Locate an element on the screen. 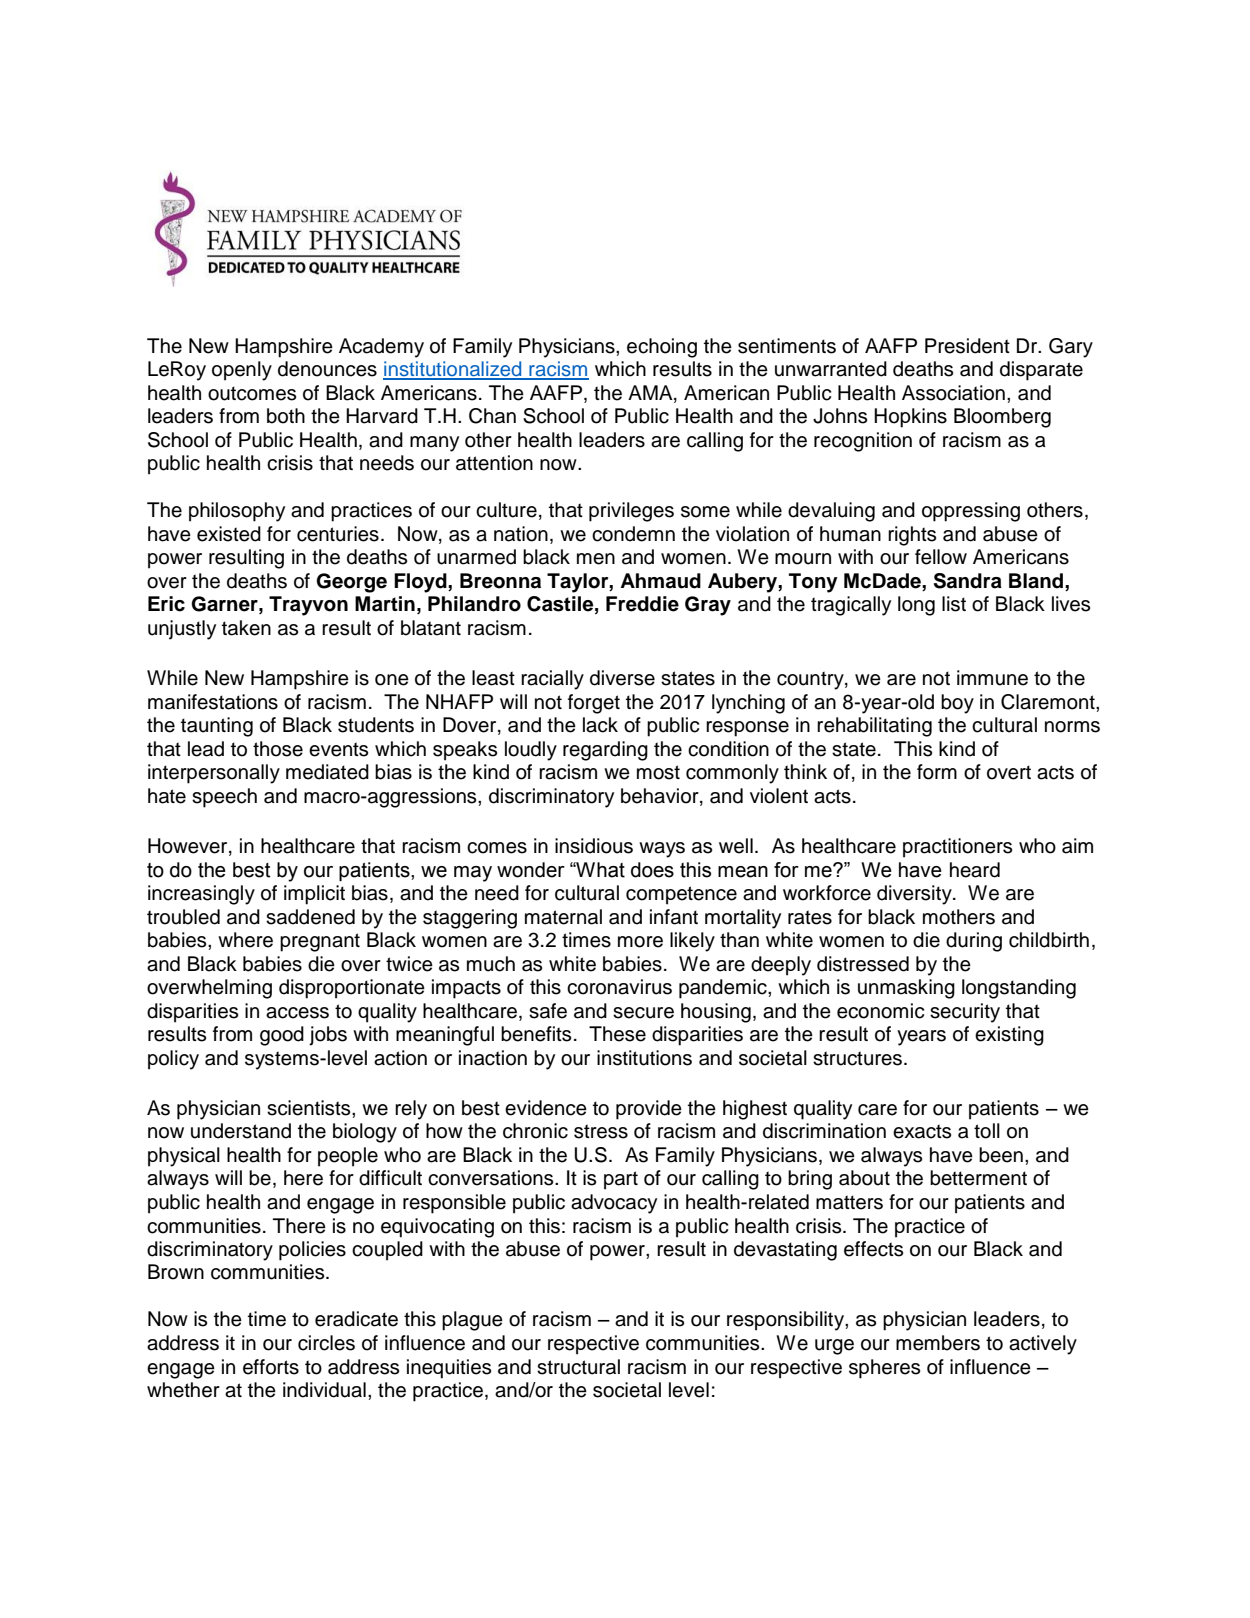 This screenshot has height=1618, width=1250. Association is located at coordinates (953, 393).
